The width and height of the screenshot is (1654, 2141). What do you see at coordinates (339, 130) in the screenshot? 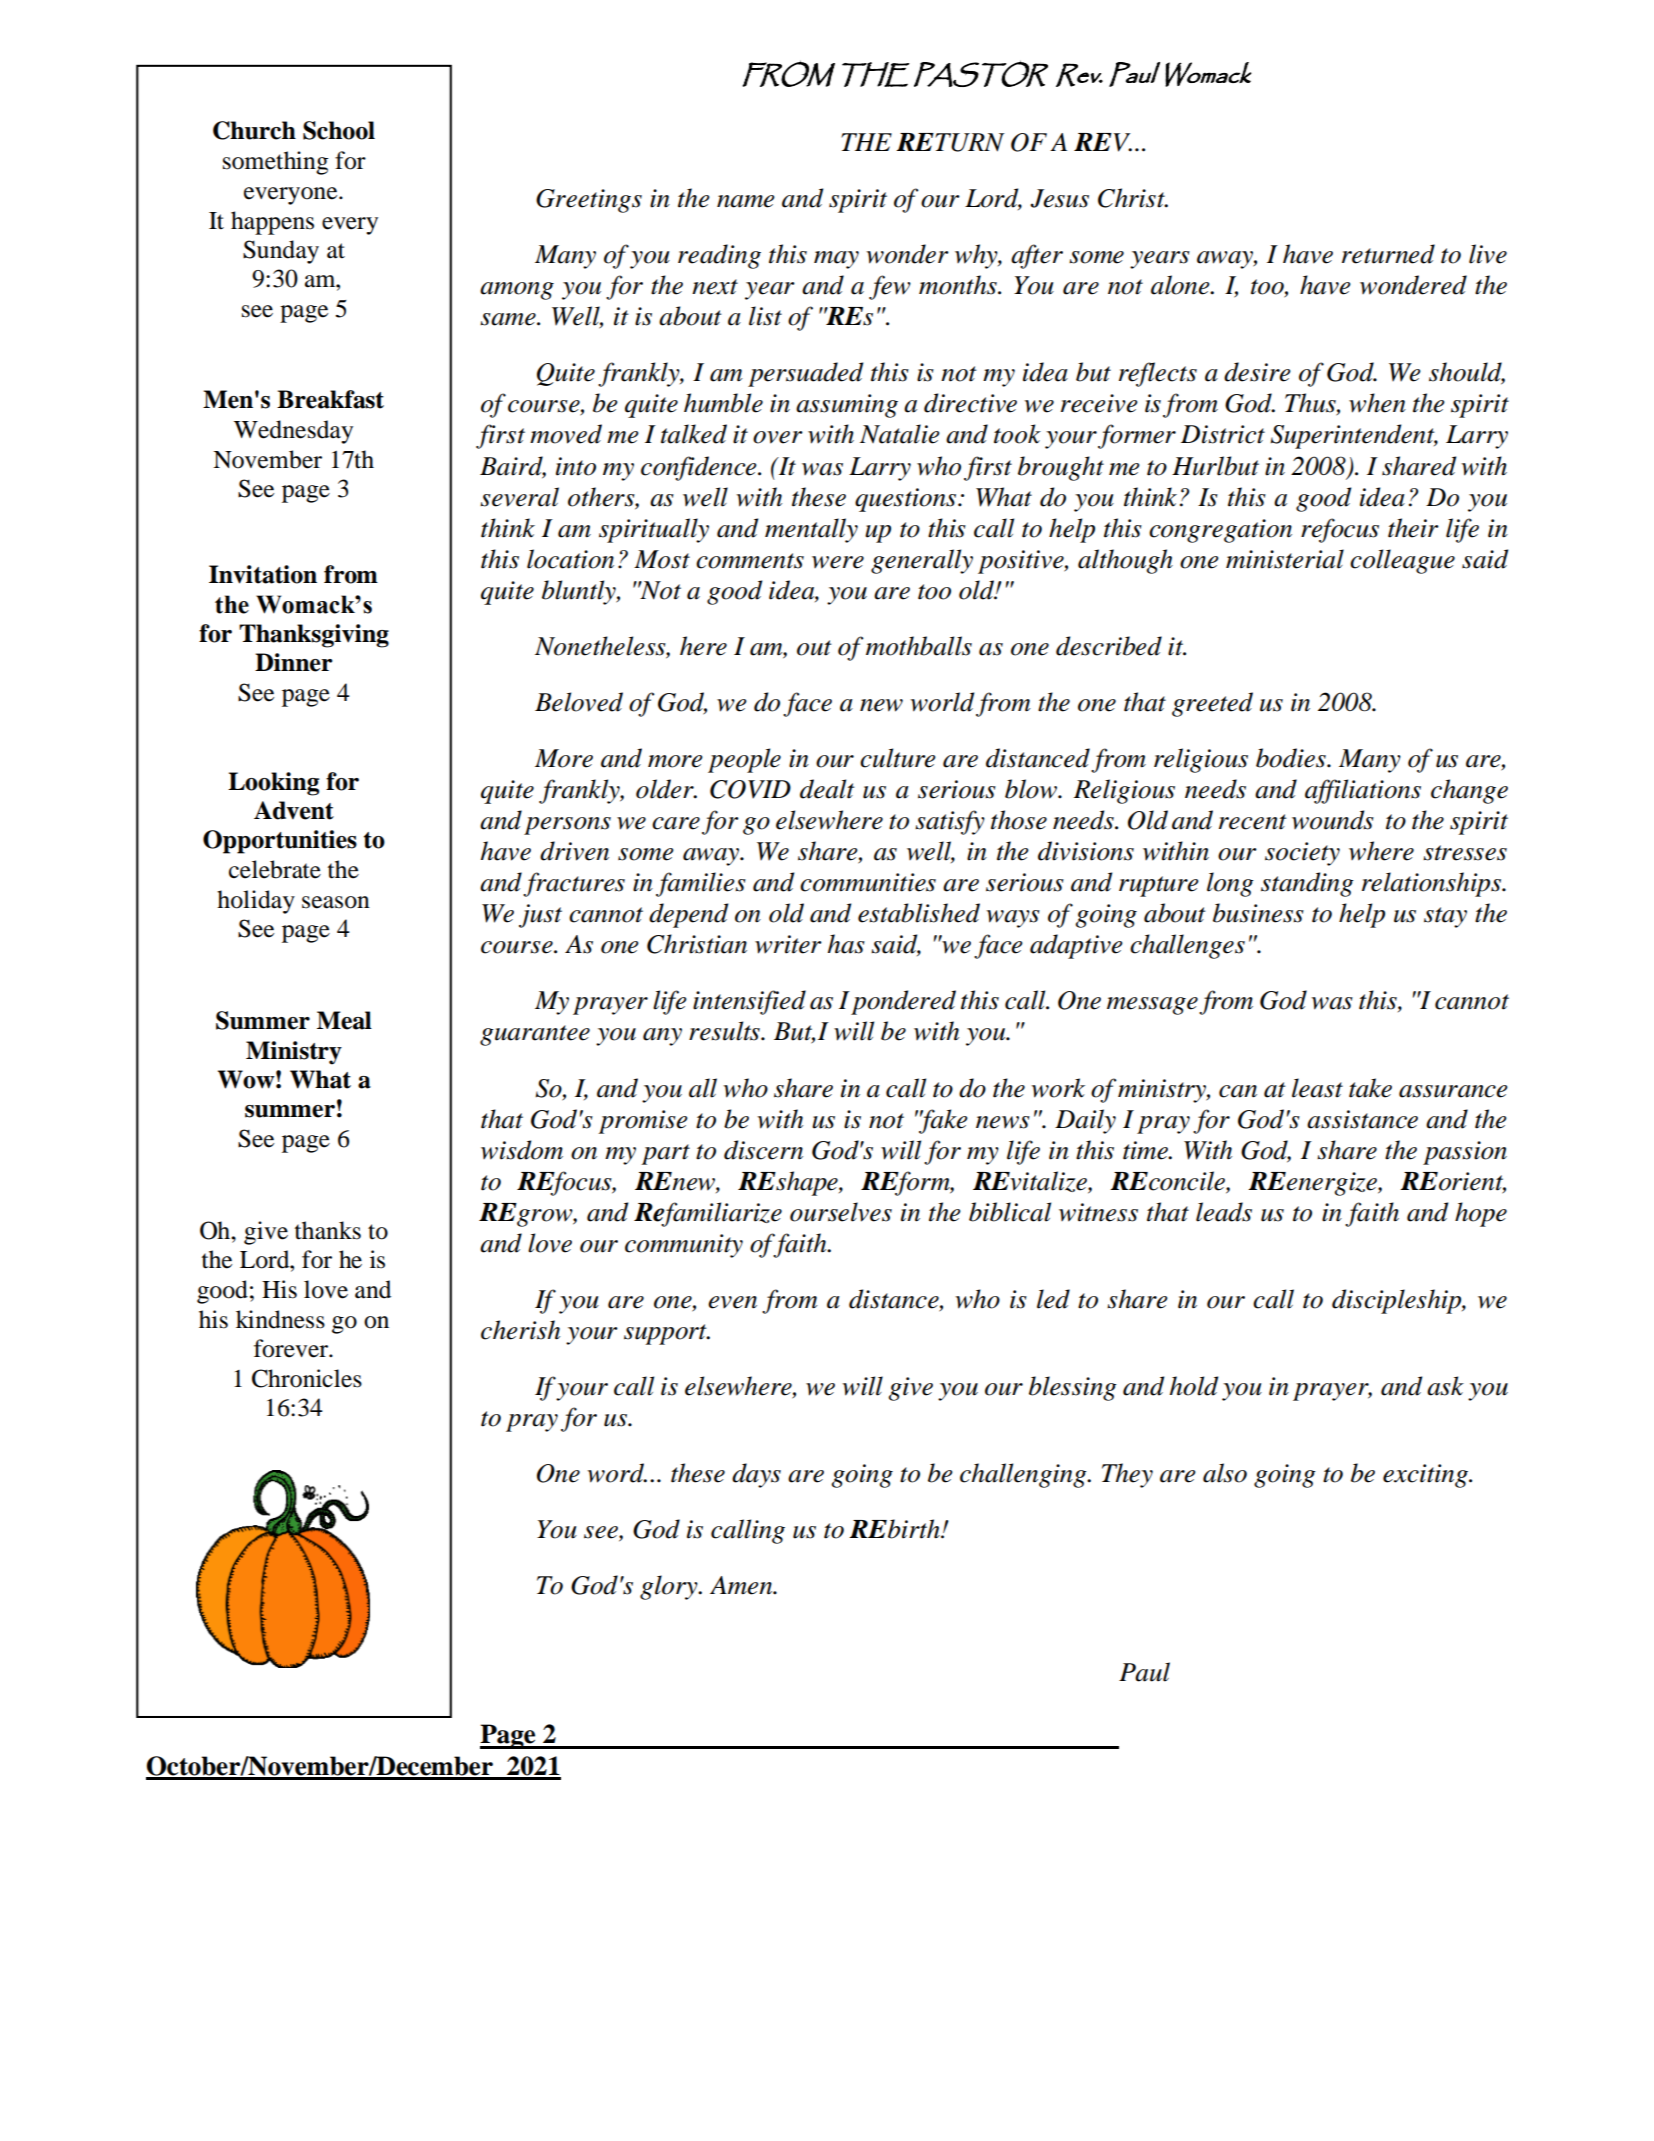
I see `School` at bounding box center [339, 130].
